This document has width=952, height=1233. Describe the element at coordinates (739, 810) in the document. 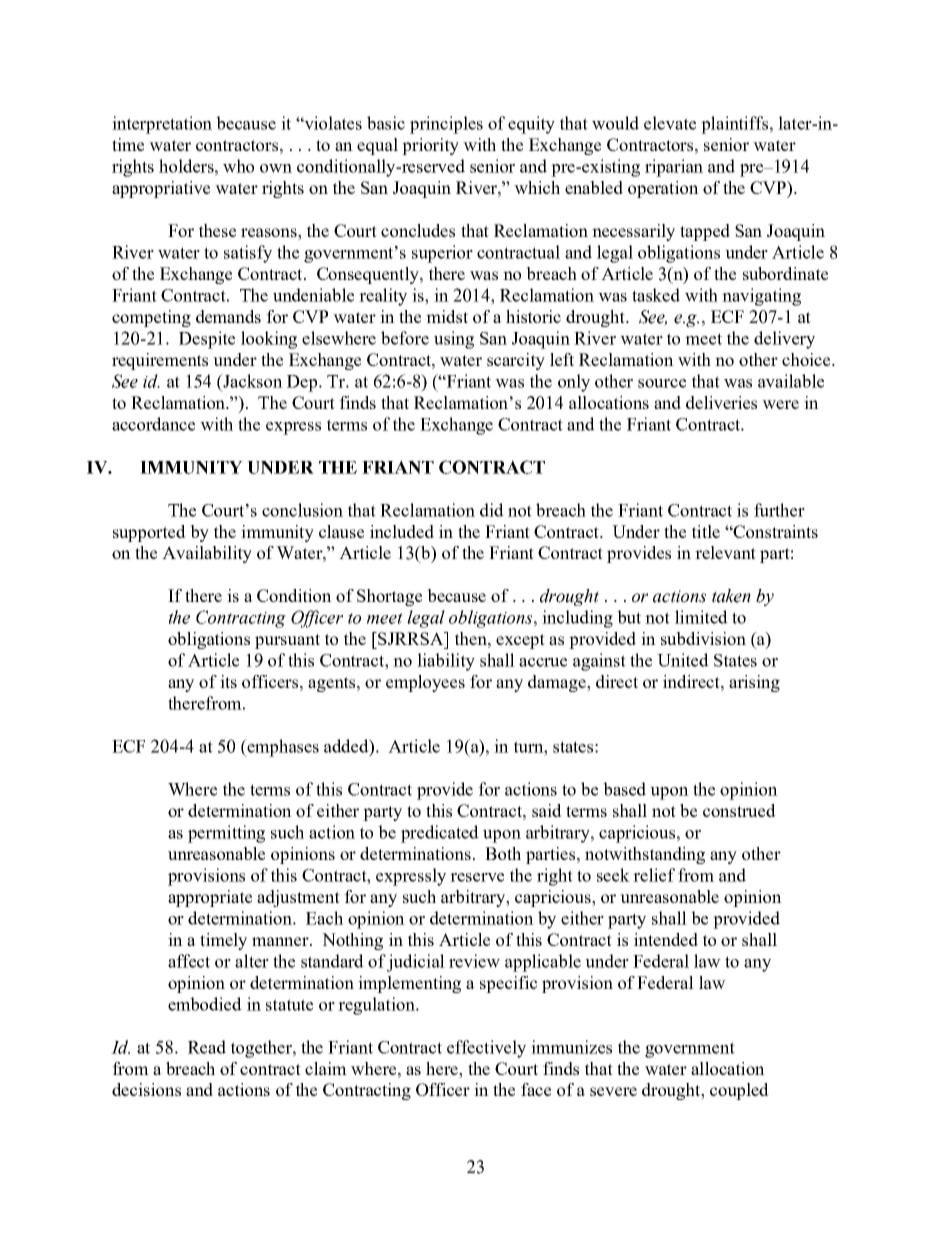

I see `construed` at that location.
